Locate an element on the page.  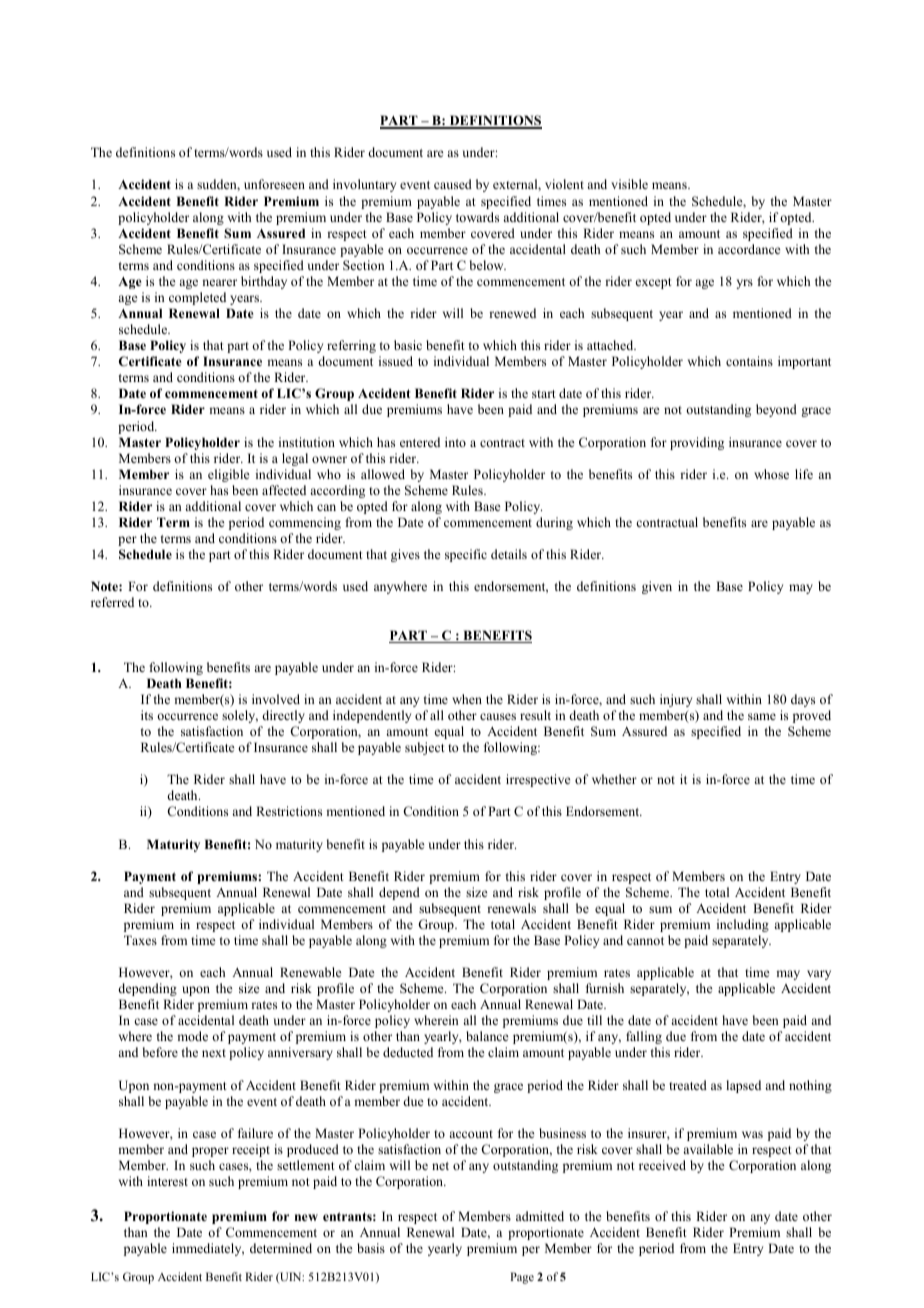
including is located at coordinates (743, 925).
